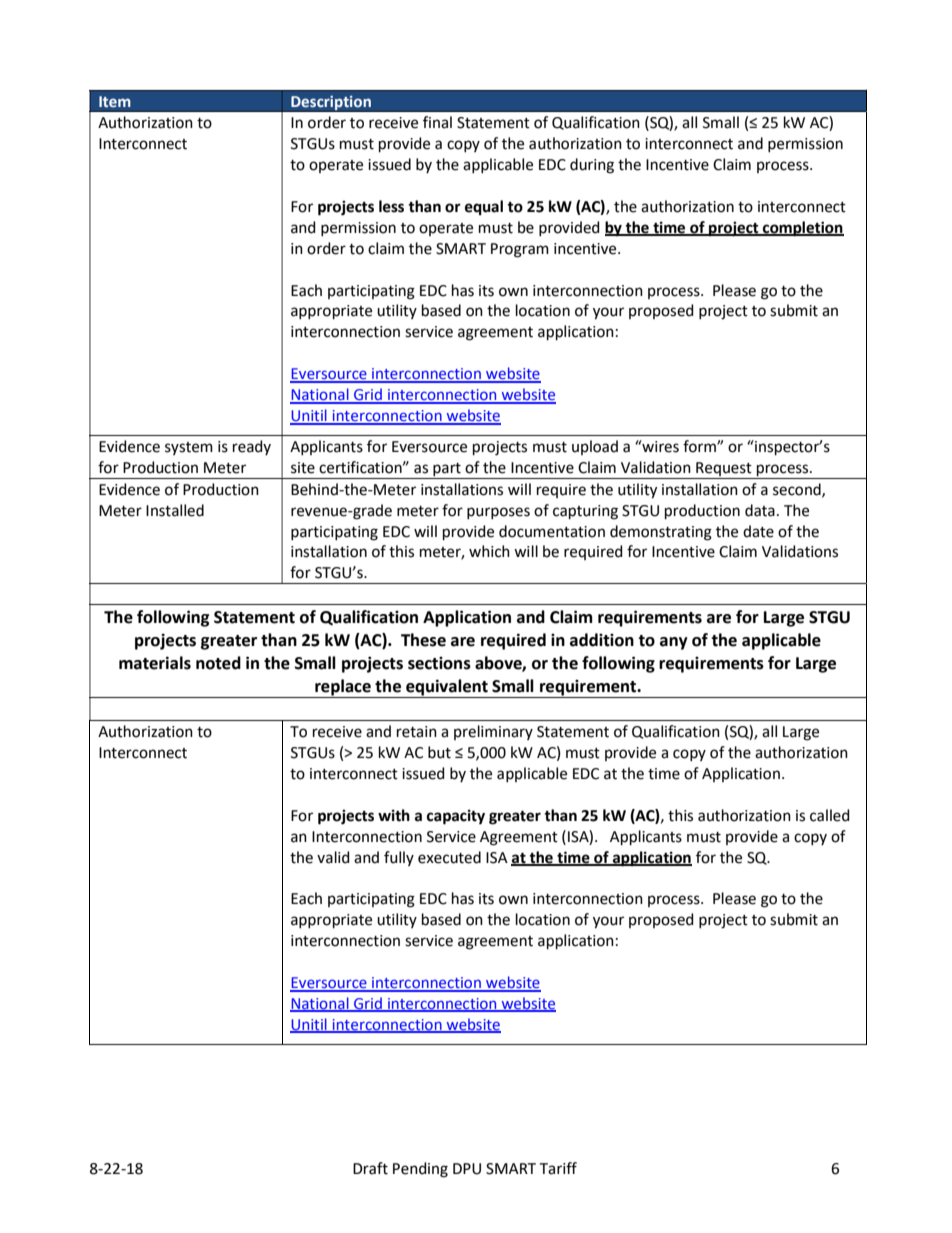  I want to click on noted, so click(218, 663).
